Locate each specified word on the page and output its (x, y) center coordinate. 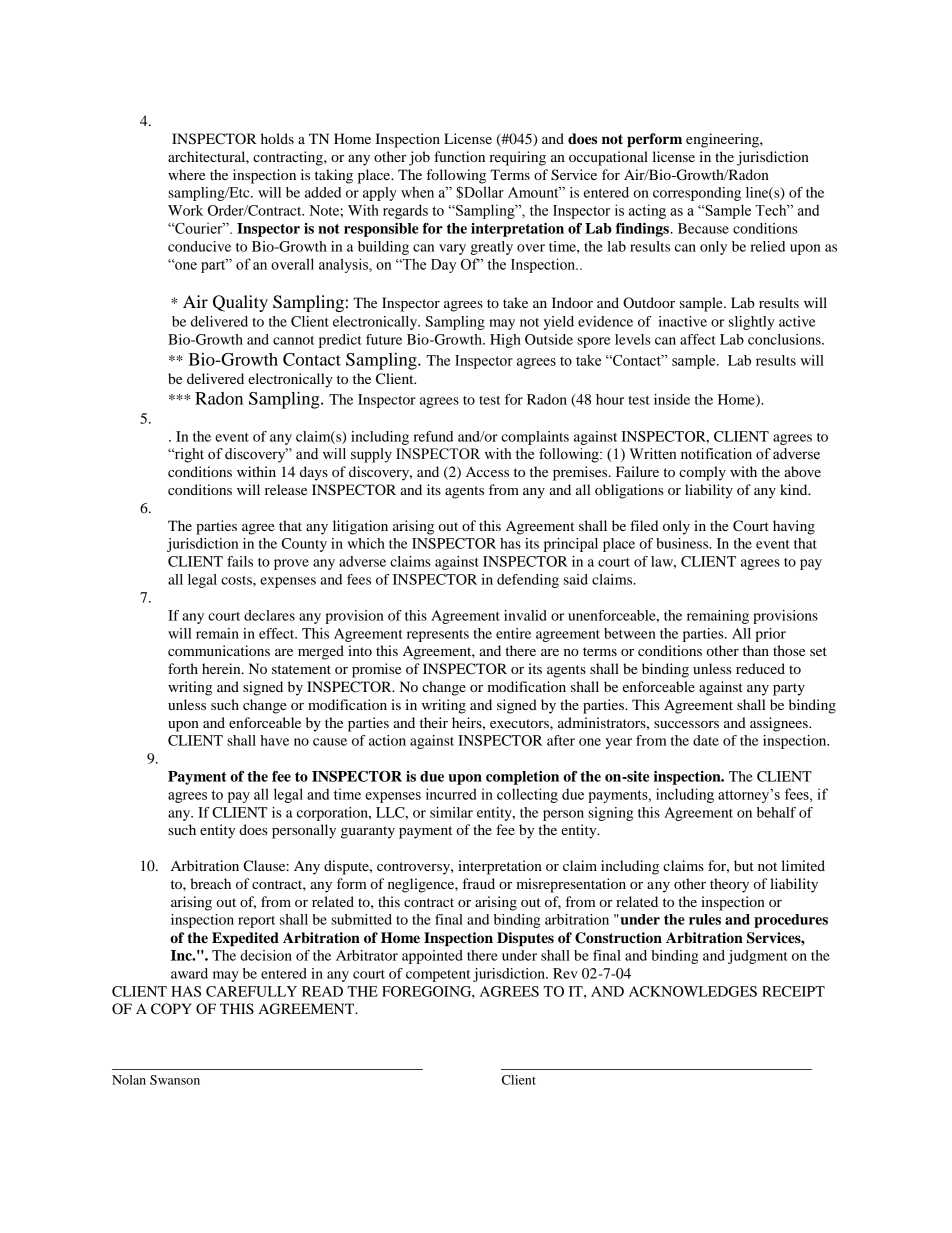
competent (438, 976)
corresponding (697, 194)
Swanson (175, 1080)
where (186, 174)
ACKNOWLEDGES (693, 991)
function (459, 156)
